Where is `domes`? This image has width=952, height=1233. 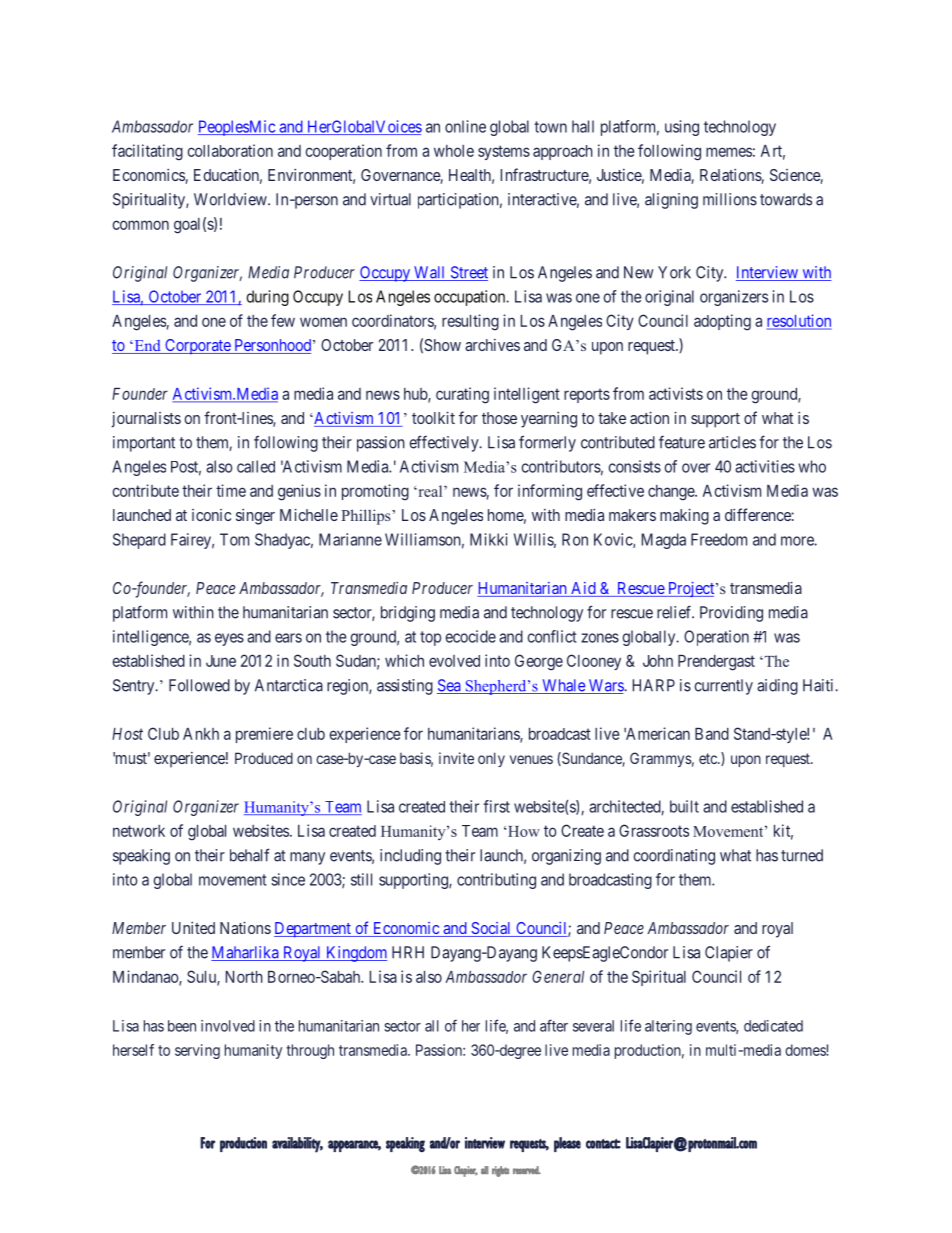 domes is located at coordinates (806, 1050).
